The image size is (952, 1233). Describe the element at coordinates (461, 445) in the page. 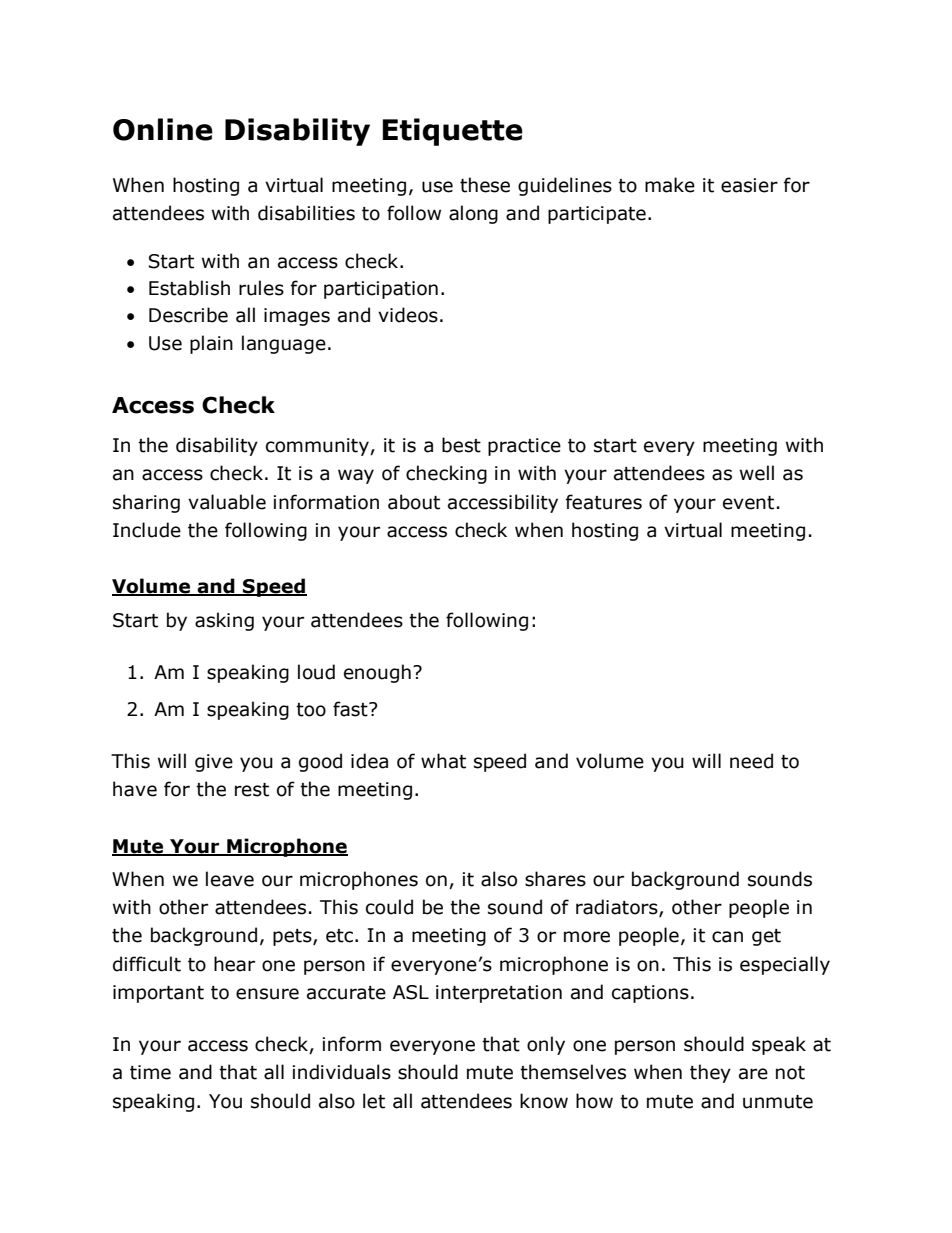

I see `best` at that location.
